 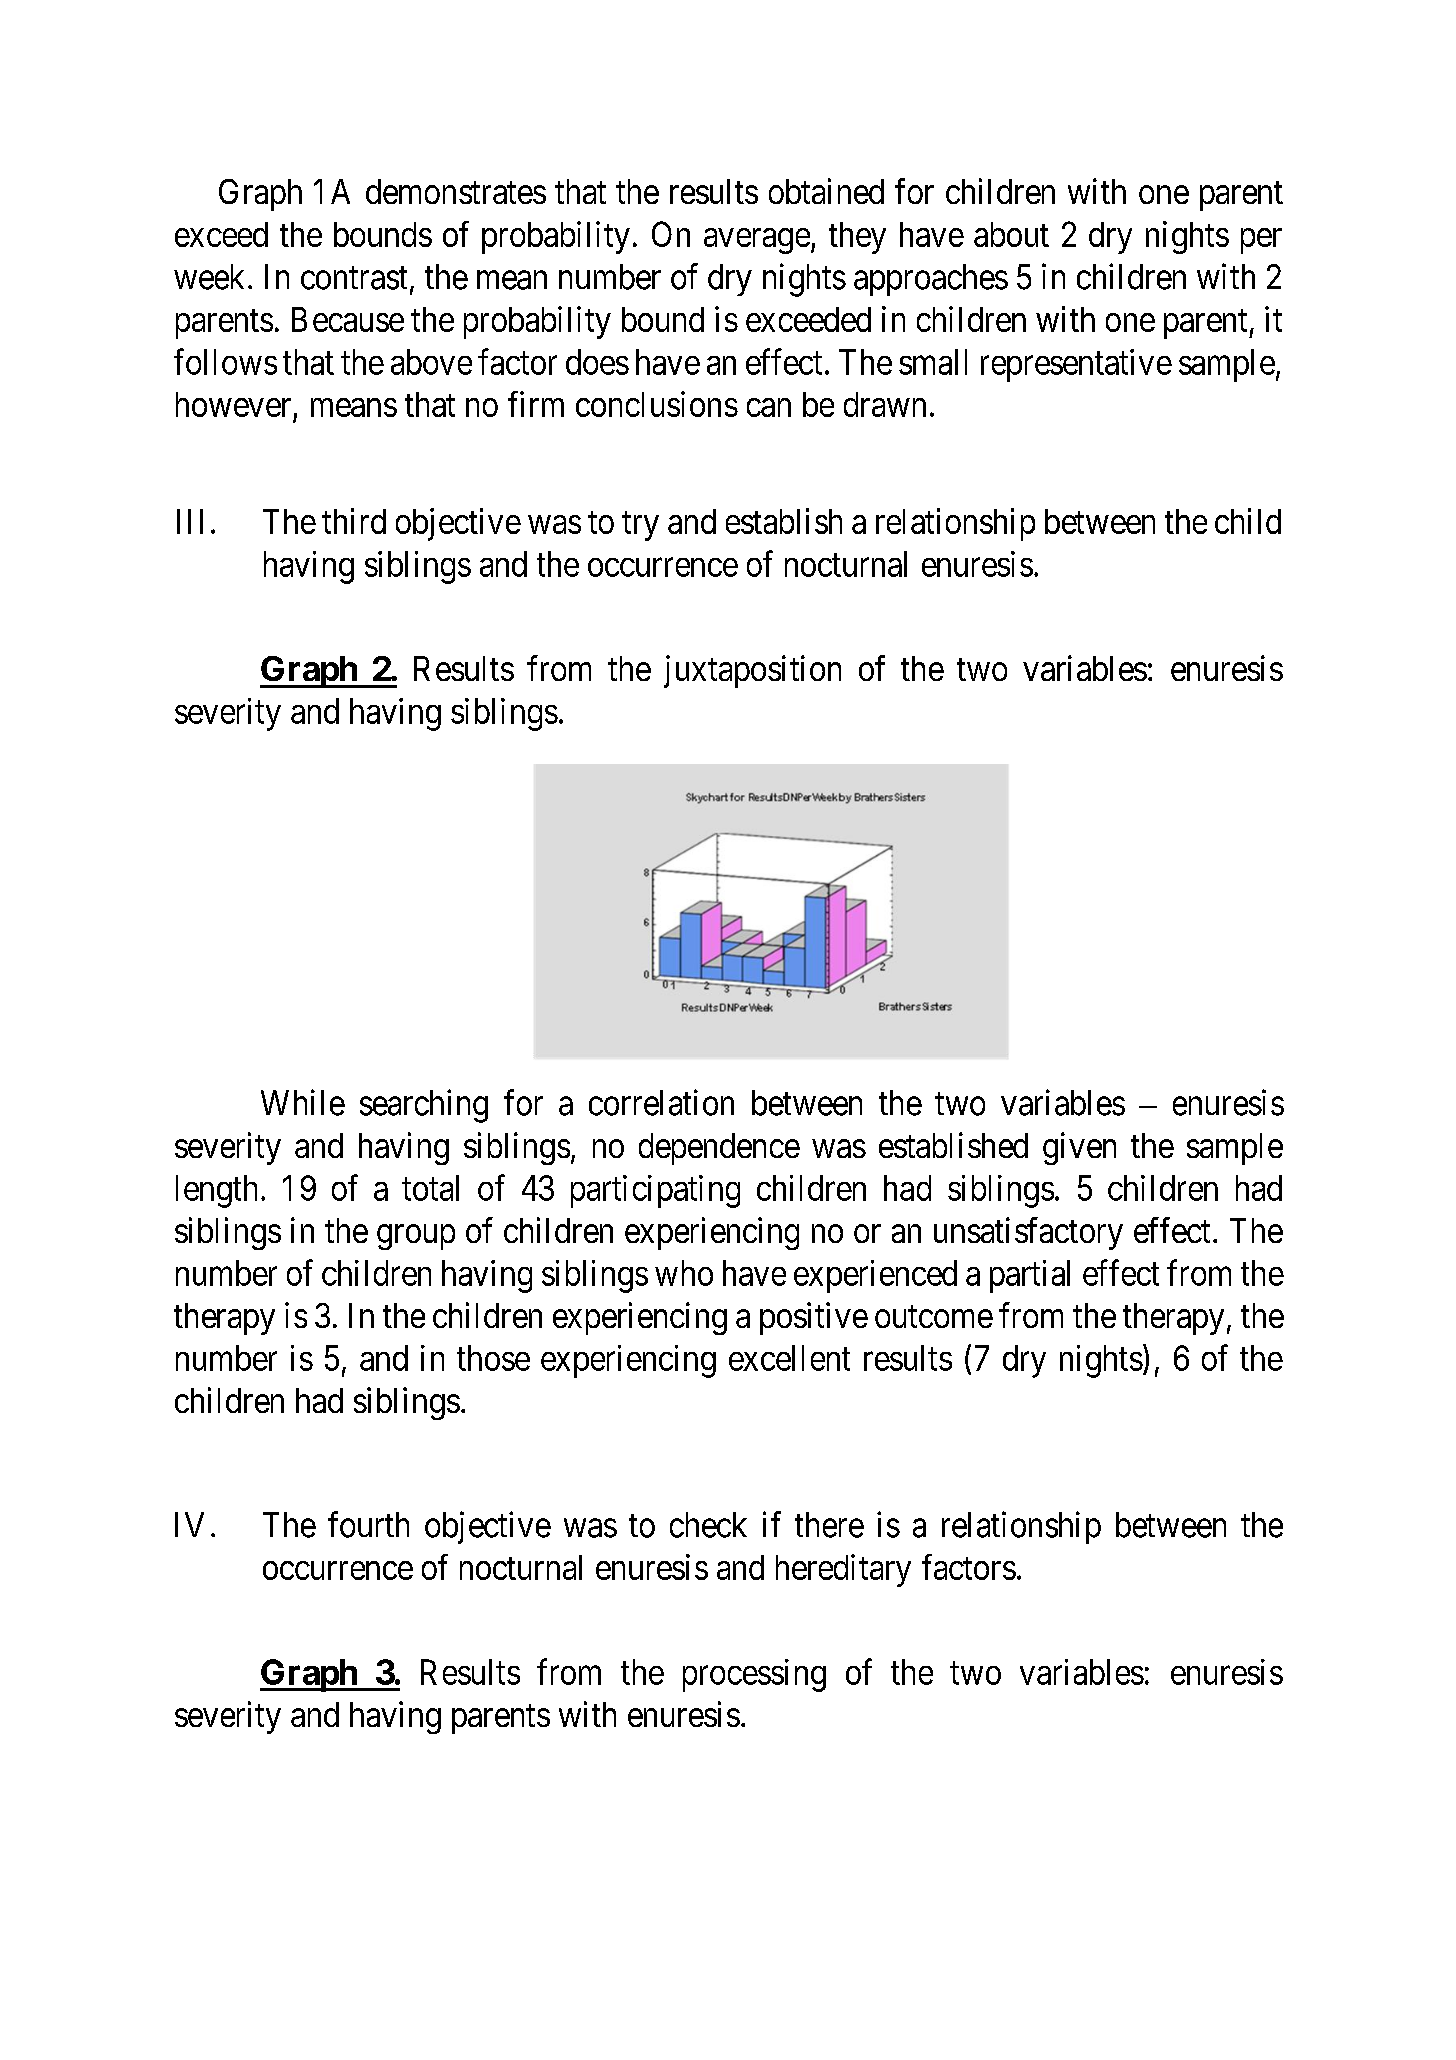 What do you see at coordinates (640, 526) in the image?
I see `try` at bounding box center [640, 526].
